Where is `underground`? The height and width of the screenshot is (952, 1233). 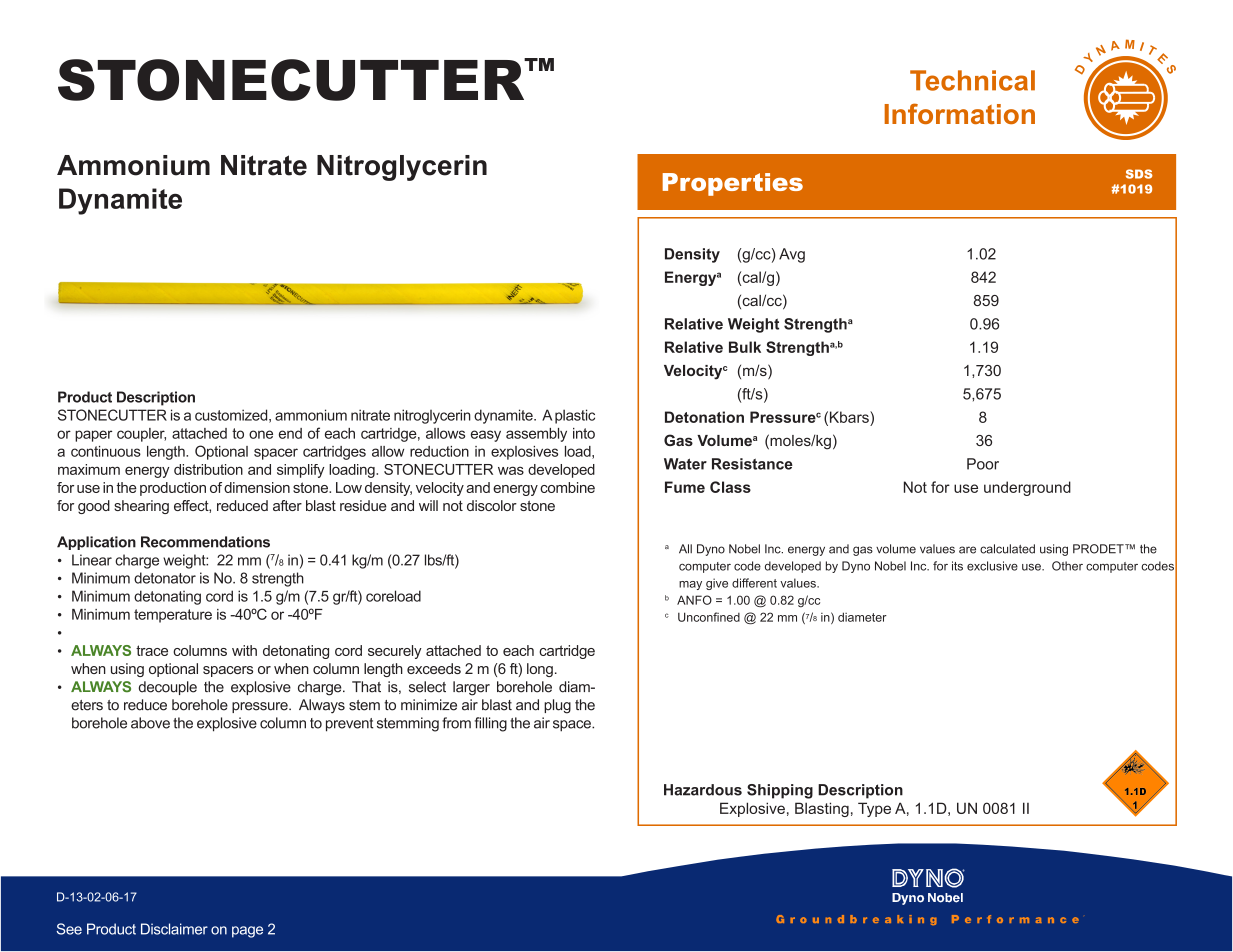 underground is located at coordinates (1027, 488).
